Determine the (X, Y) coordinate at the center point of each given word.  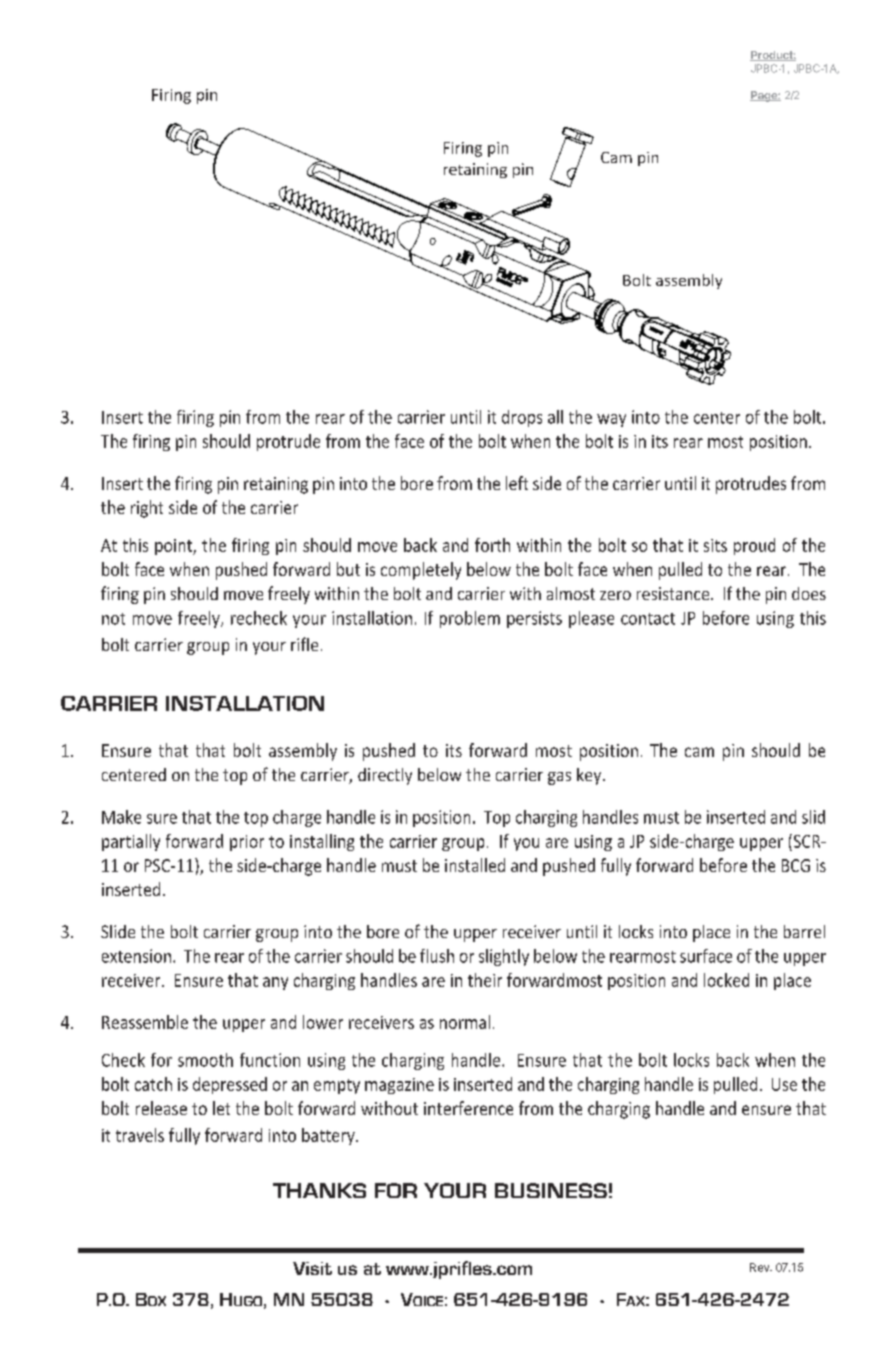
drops (522, 418)
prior (247, 843)
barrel (804, 931)
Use (784, 1084)
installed (475, 865)
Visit (312, 1268)
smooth (205, 1060)
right (147, 509)
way (611, 420)
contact (648, 619)
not (113, 619)
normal (465, 1022)
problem (470, 619)
